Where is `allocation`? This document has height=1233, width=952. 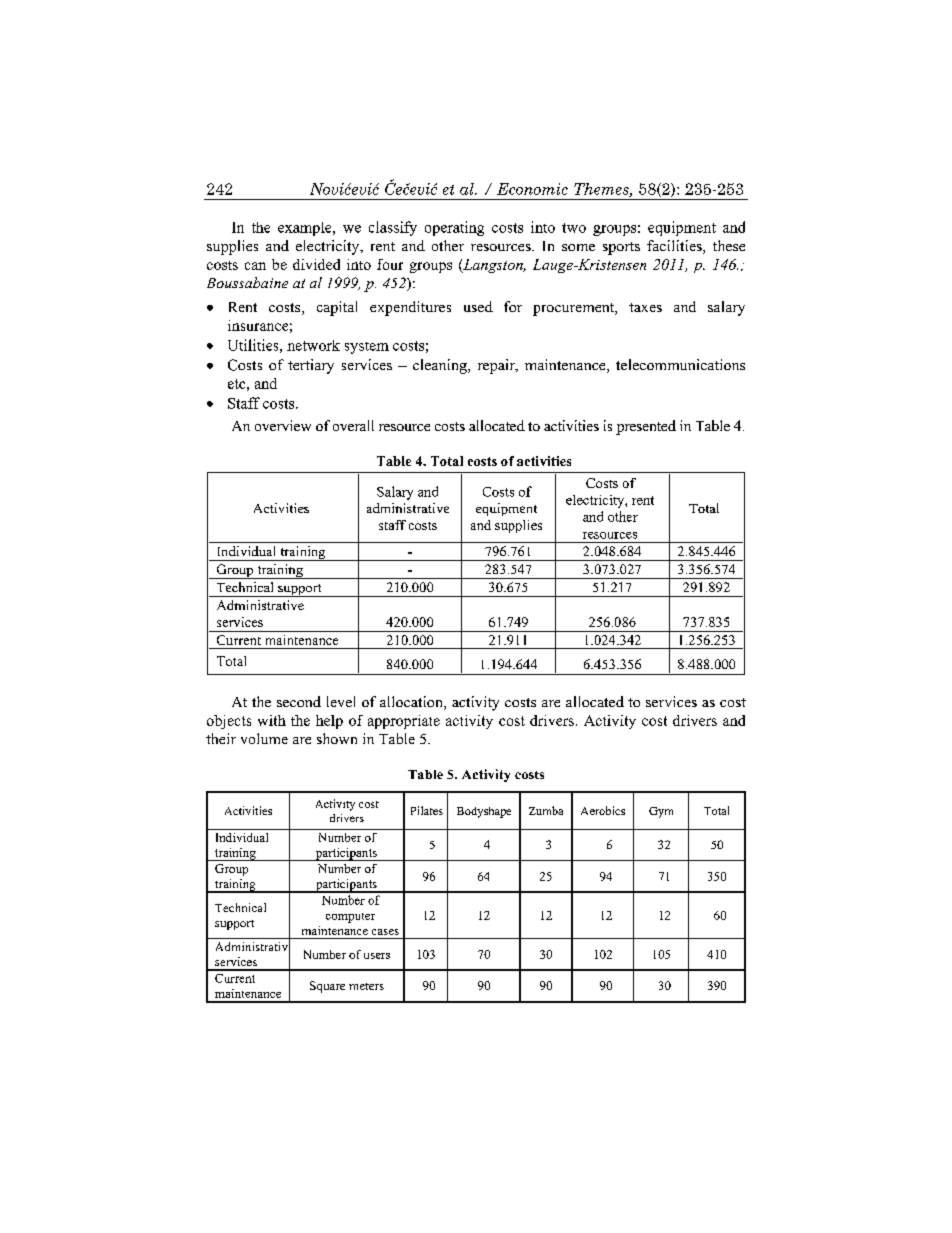
allocation is located at coordinates (412, 703).
